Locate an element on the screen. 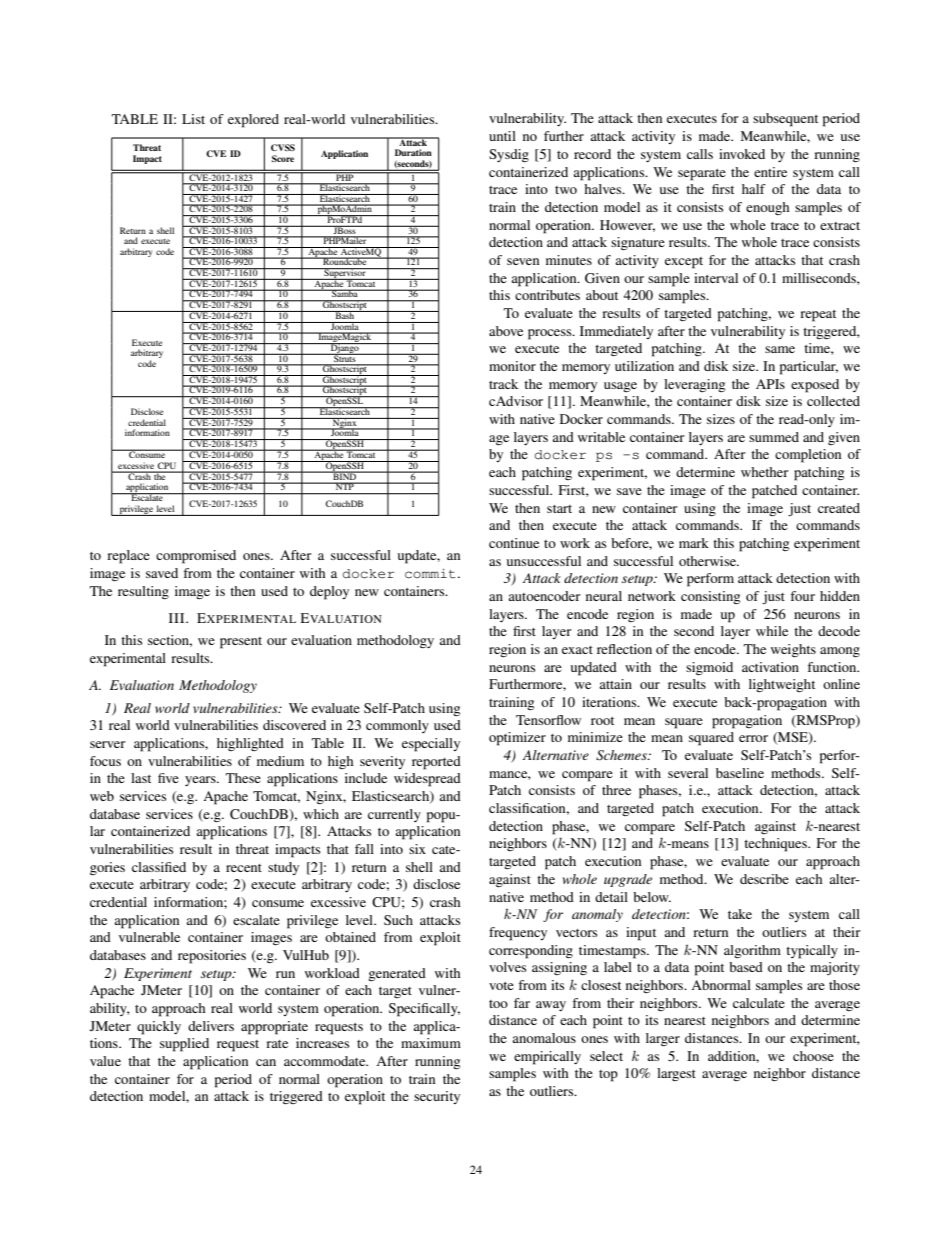  List is located at coordinates (193, 119).
